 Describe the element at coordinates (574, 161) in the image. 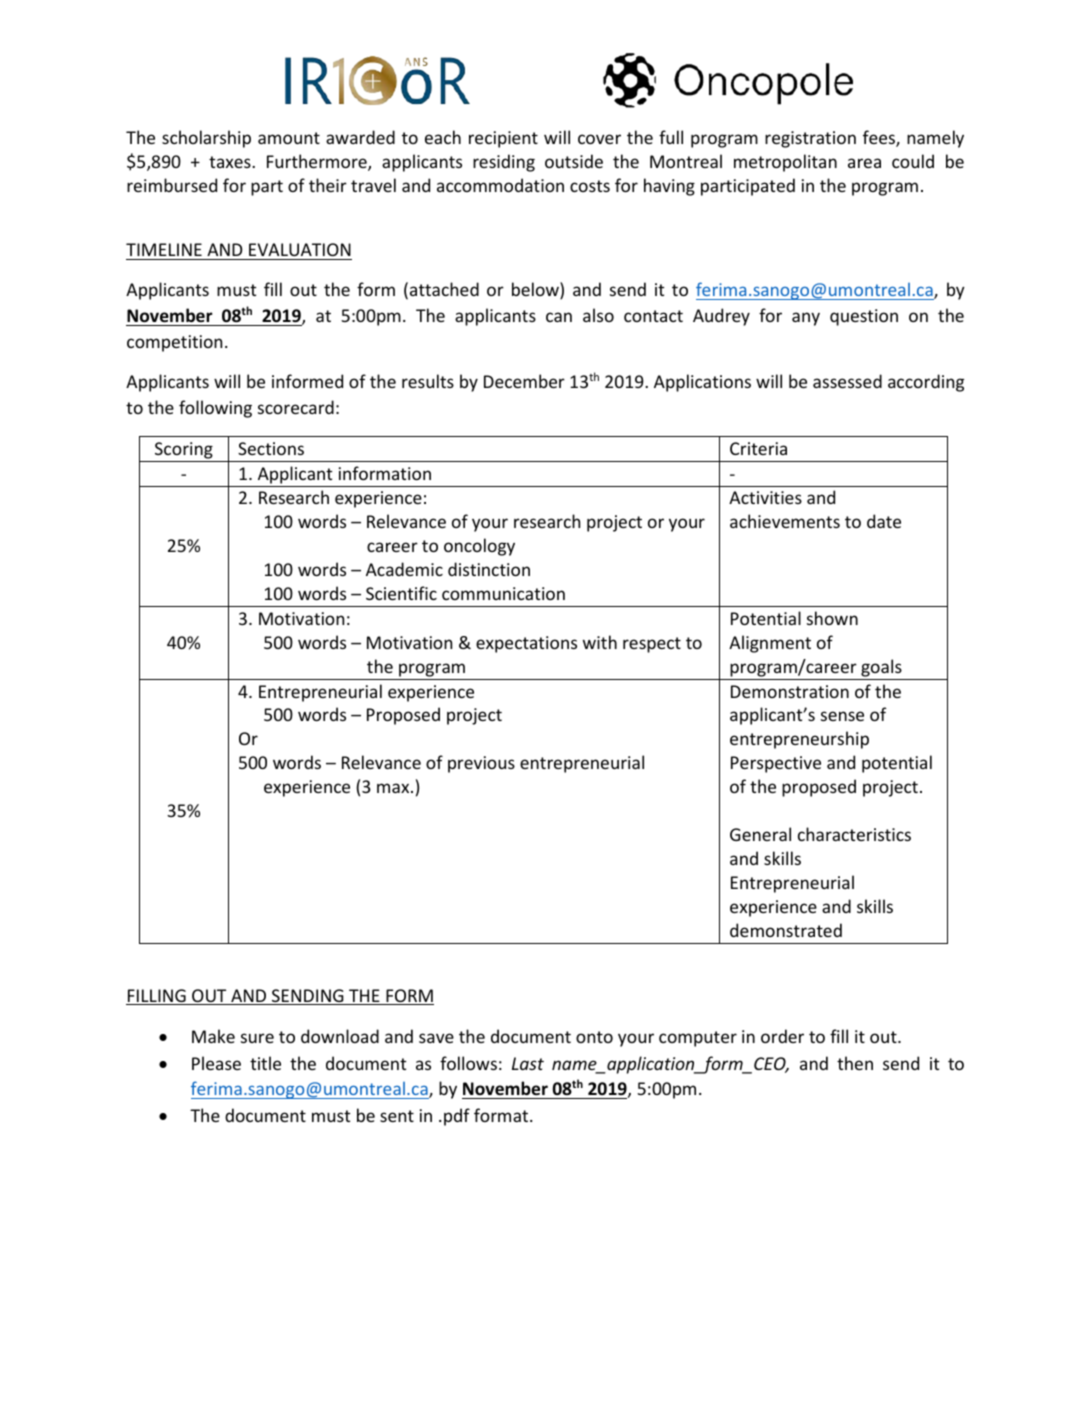

I see `outside` at that location.
